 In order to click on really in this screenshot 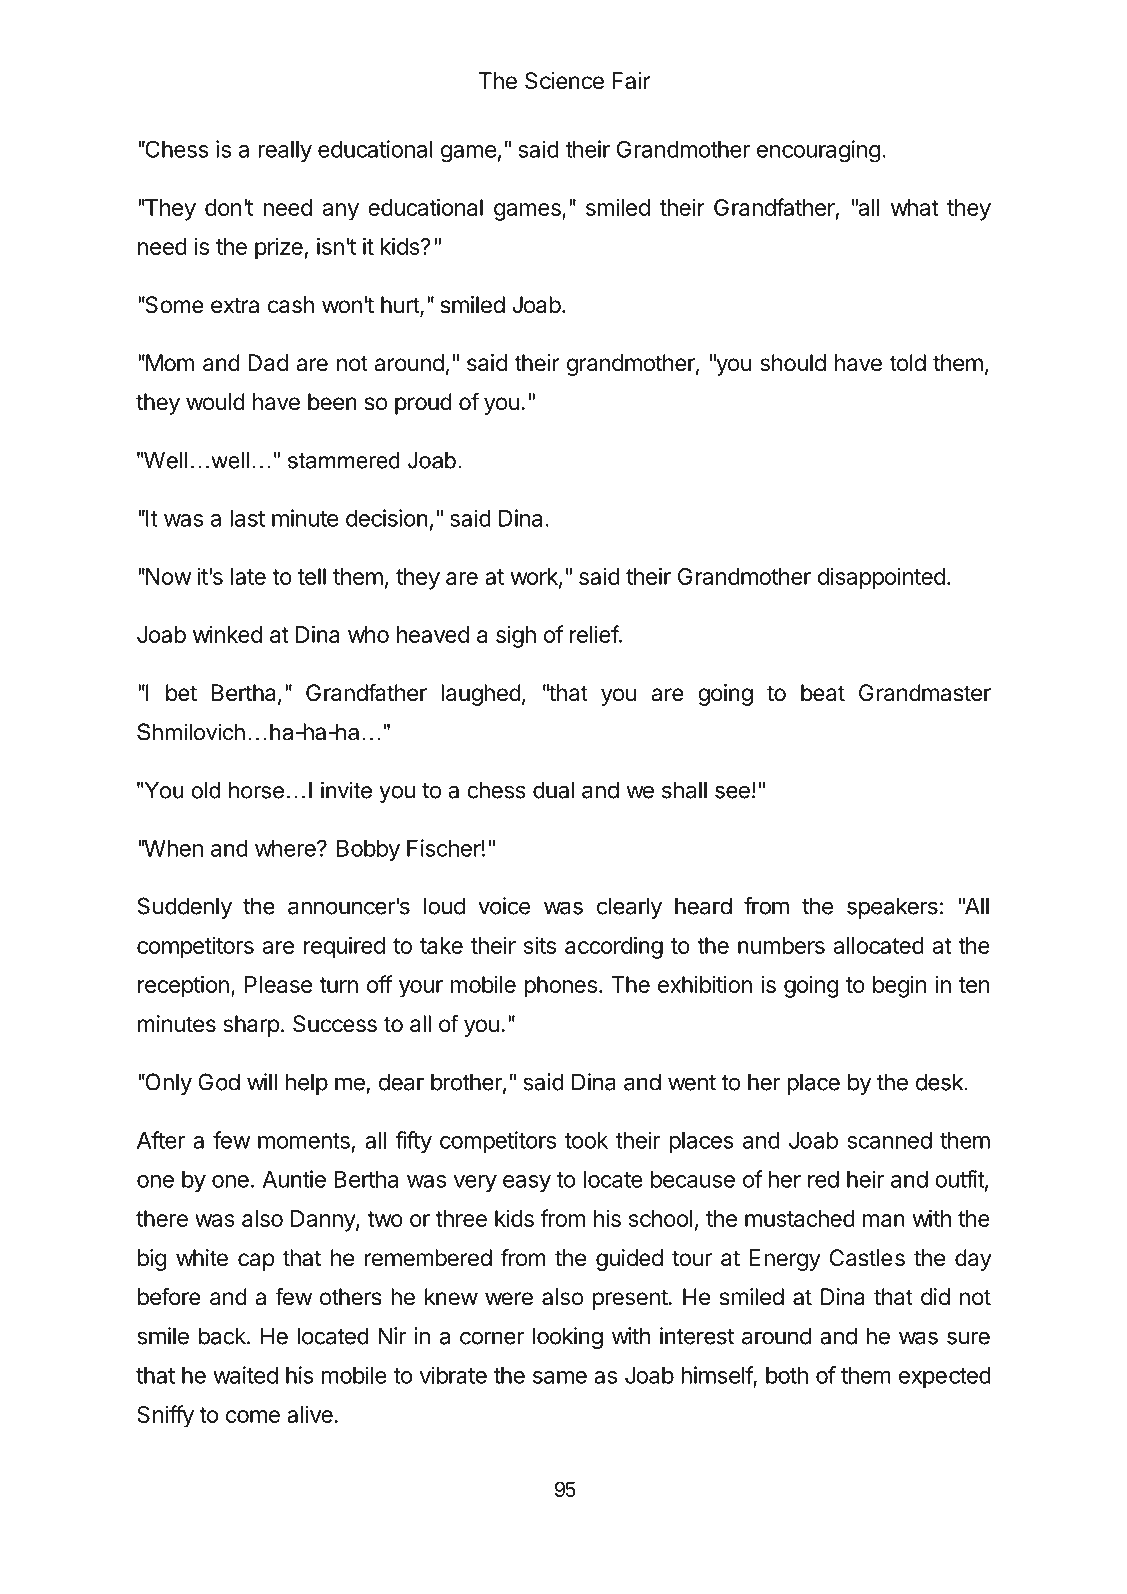, I will do `click(285, 152)`.
